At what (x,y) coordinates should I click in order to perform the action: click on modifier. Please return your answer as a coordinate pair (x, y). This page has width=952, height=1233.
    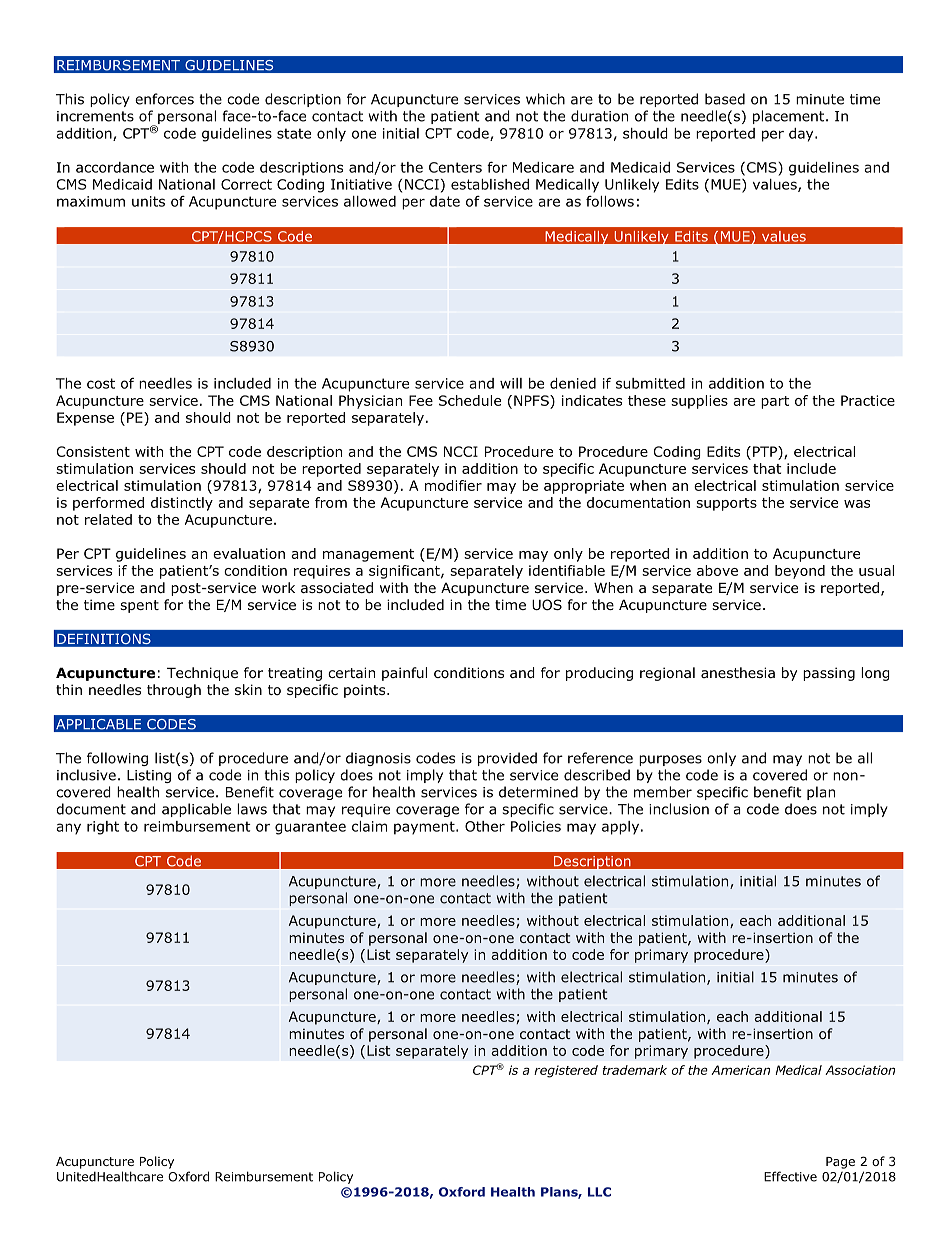
    Looking at the image, I should click on (453, 485).
